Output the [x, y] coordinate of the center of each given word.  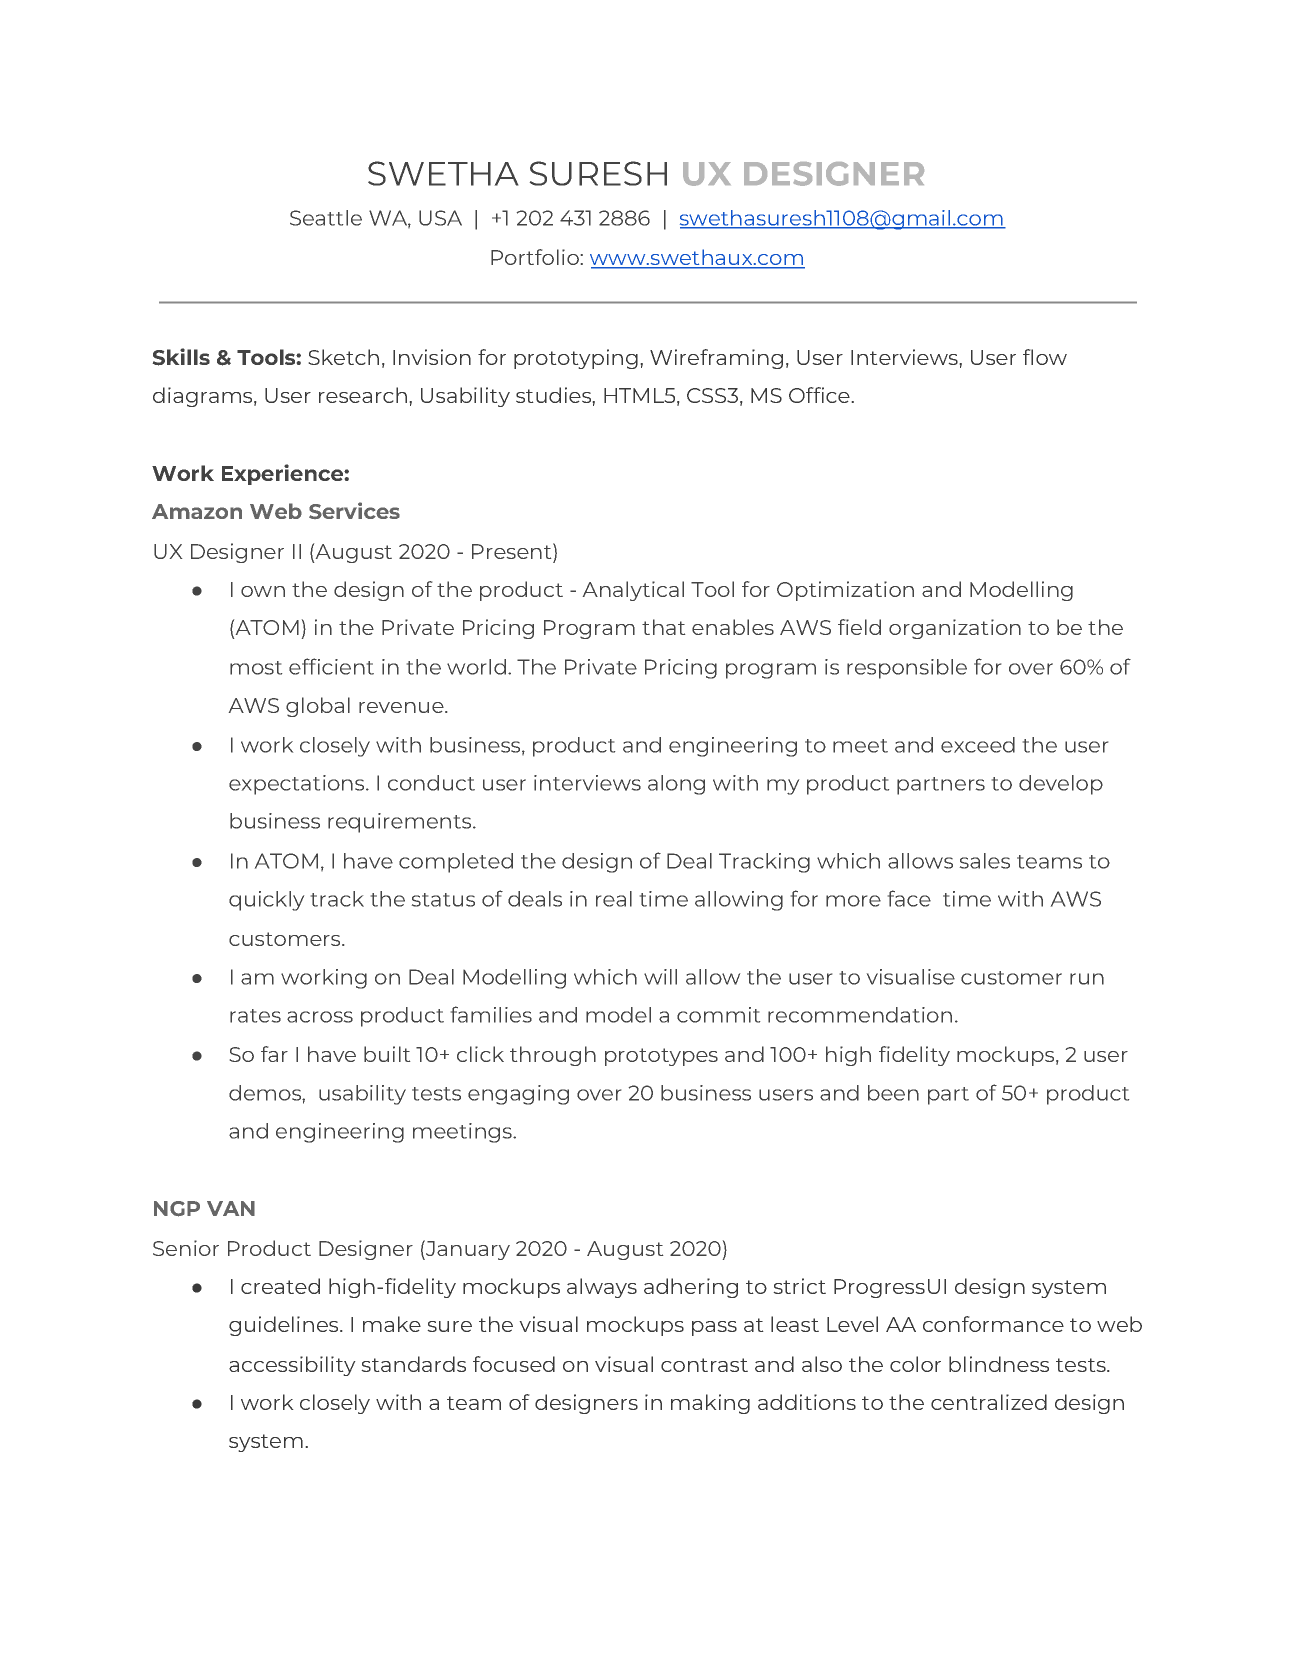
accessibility [292, 1366]
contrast [704, 1365]
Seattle [326, 218]
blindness [999, 1364]
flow [1045, 357]
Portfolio [535, 257]
